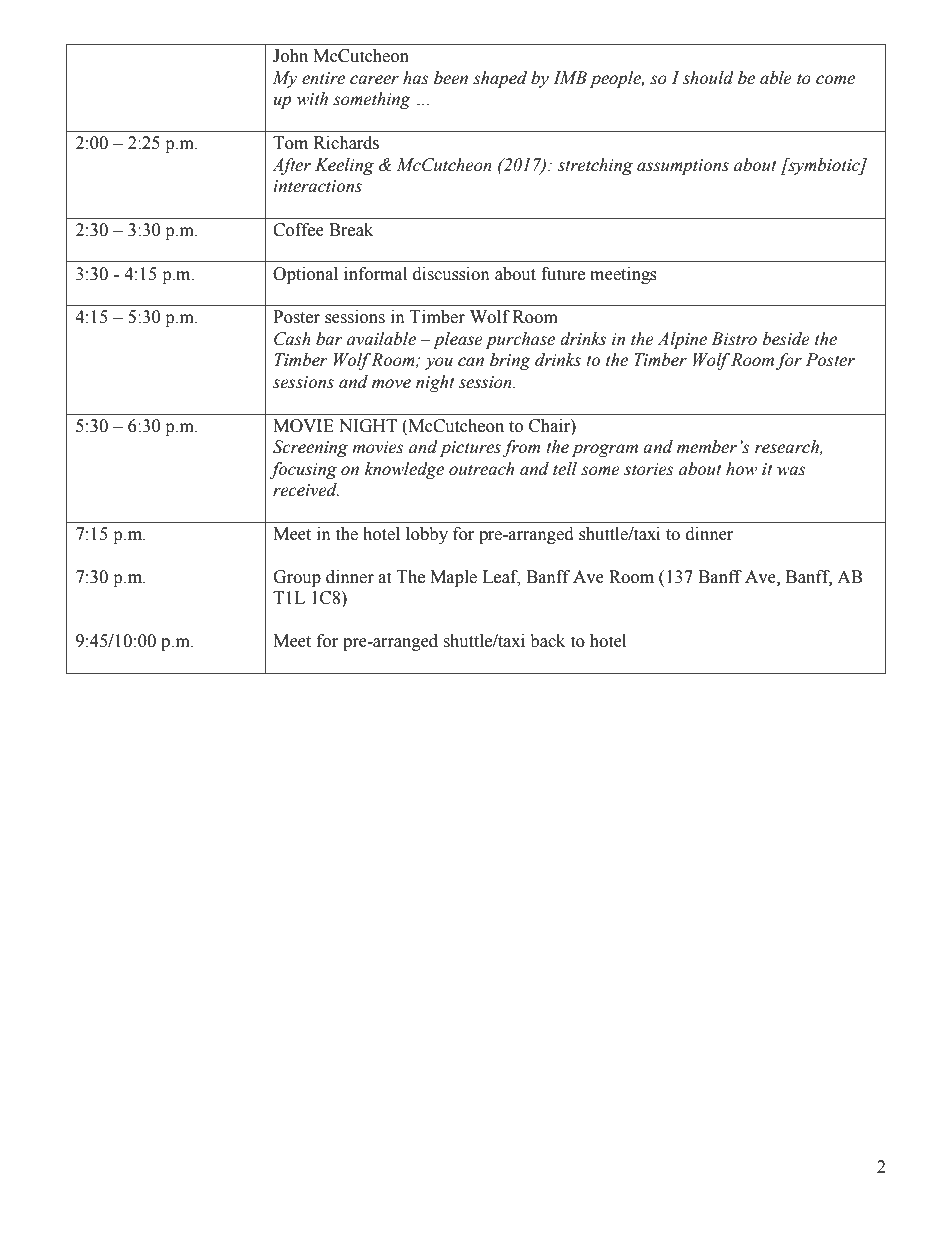 The image size is (952, 1233). Describe the element at coordinates (786, 339) in the screenshot. I see `beside` at that location.
